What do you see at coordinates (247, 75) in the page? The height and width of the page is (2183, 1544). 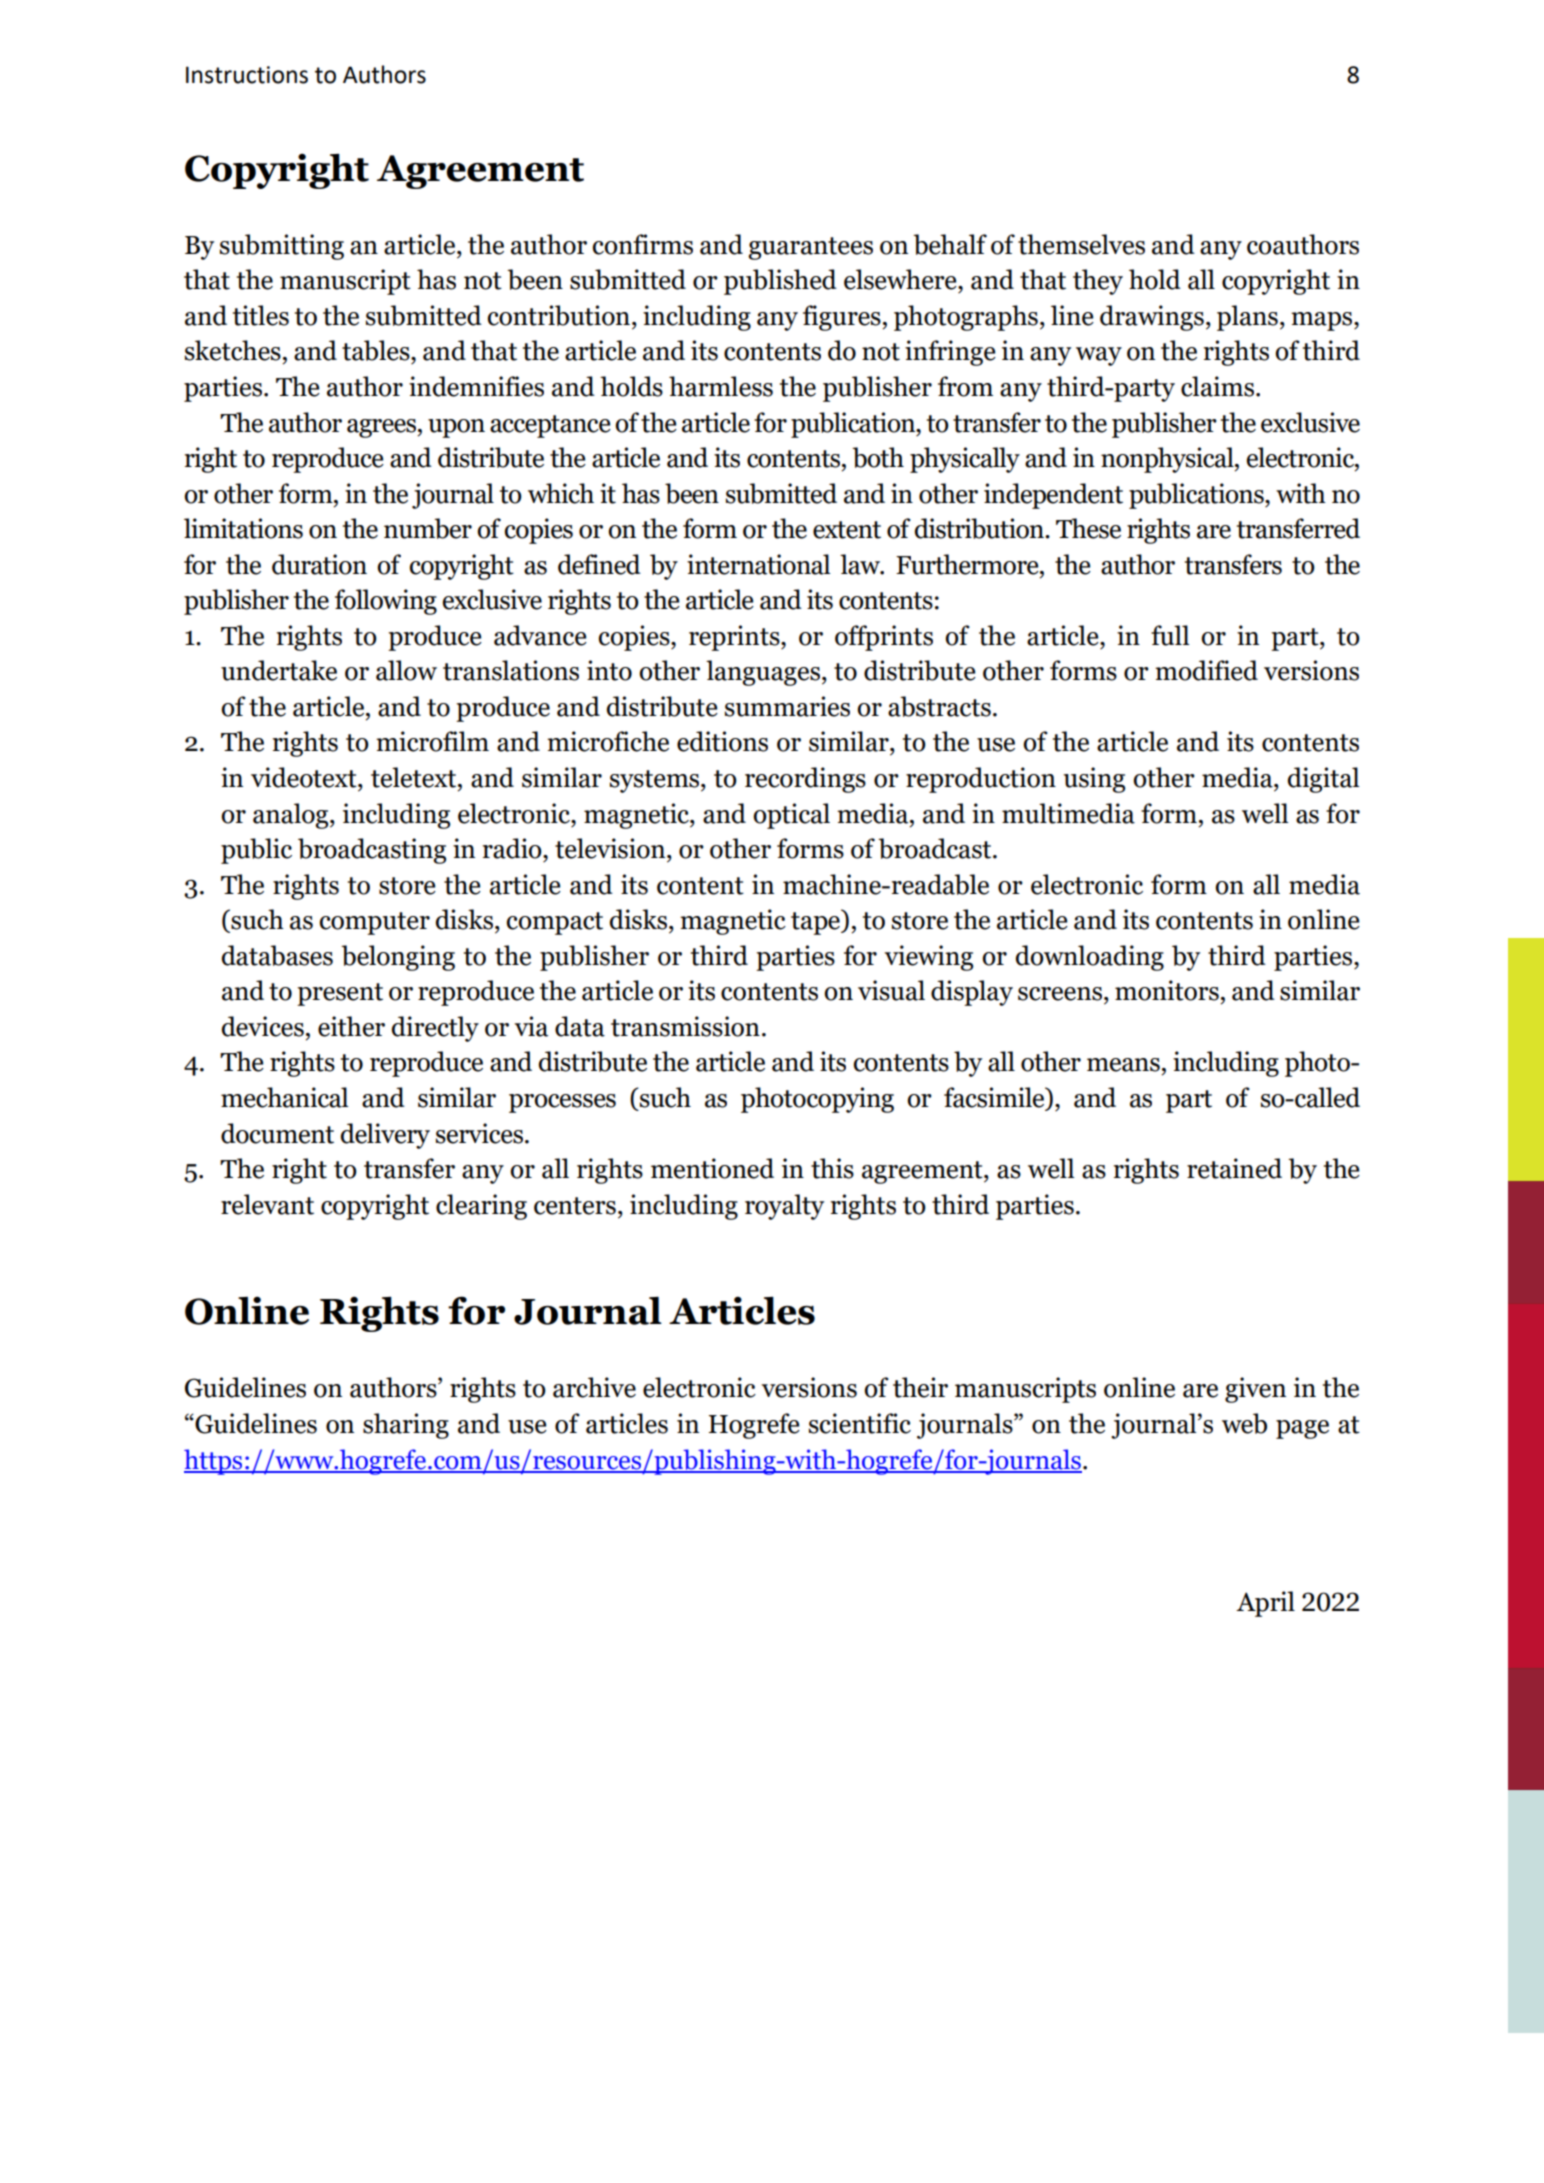 I see `Instructions` at bounding box center [247, 75].
